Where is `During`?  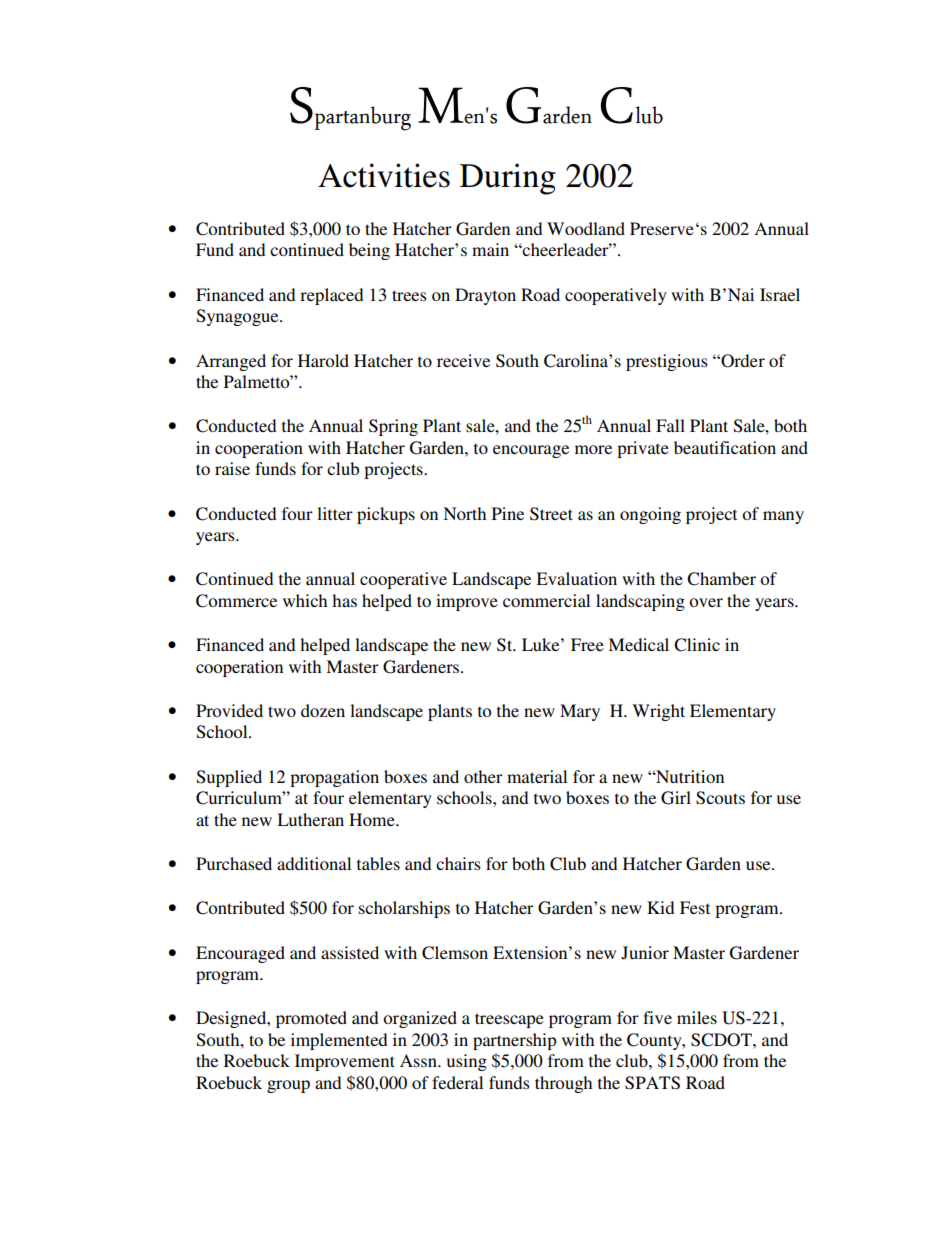 During is located at coordinates (508, 179).
